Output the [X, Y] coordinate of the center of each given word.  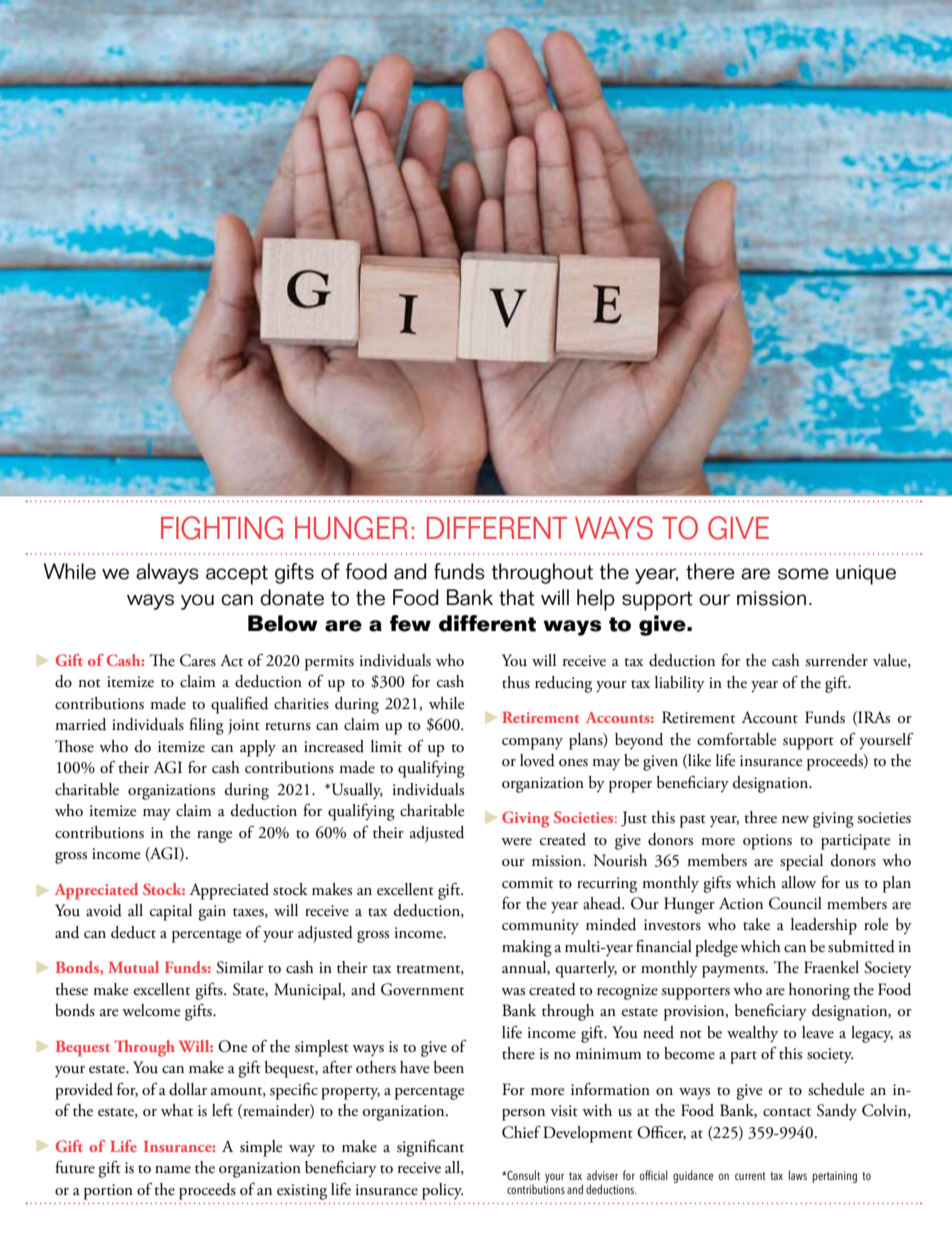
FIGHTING [222, 528]
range [214, 837]
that [517, 597]
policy [442, 1191]
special [801, 862]
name [173, 1170]
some [803, 574]
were [516, 842]
